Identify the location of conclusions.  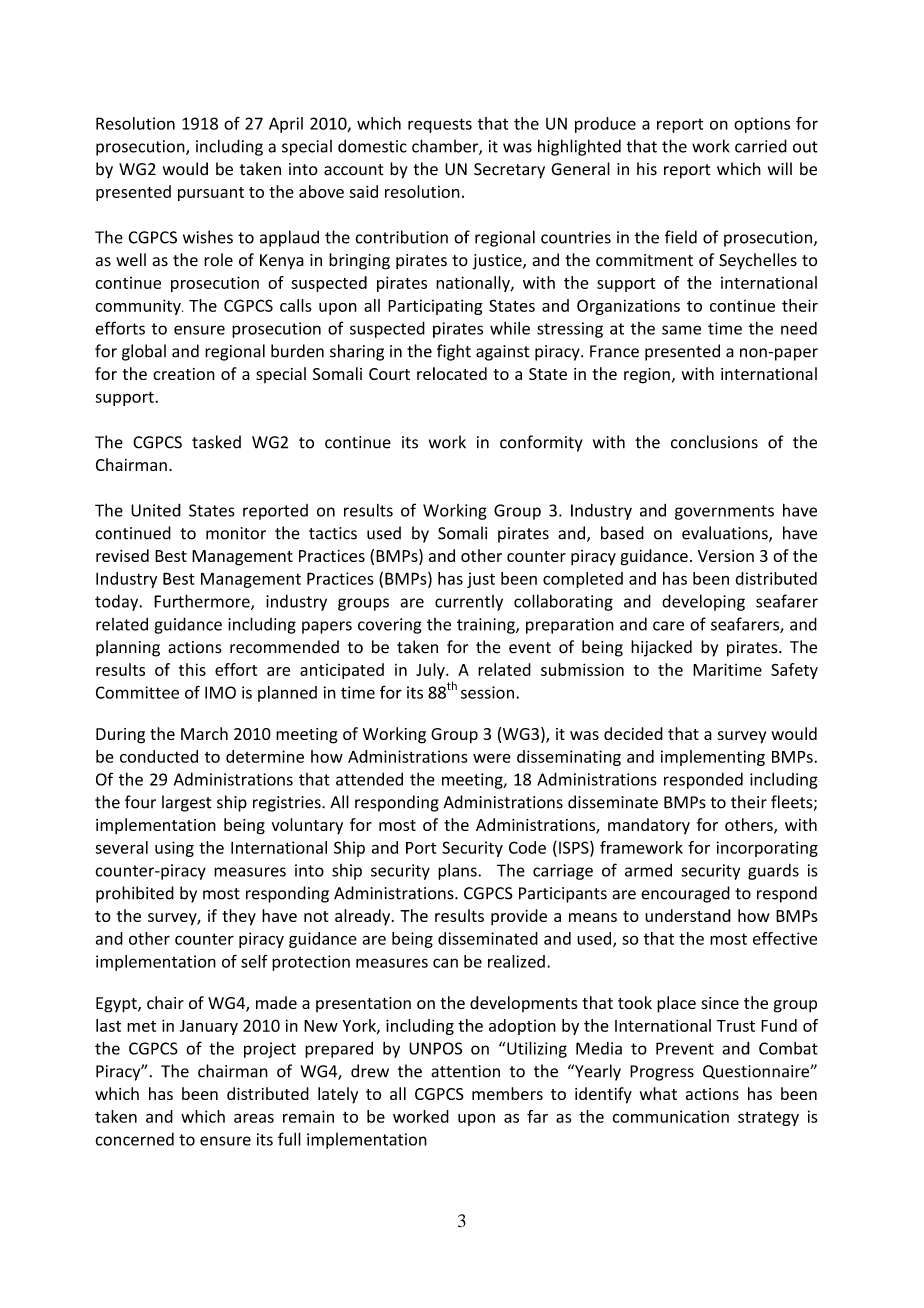
(714, 442).
